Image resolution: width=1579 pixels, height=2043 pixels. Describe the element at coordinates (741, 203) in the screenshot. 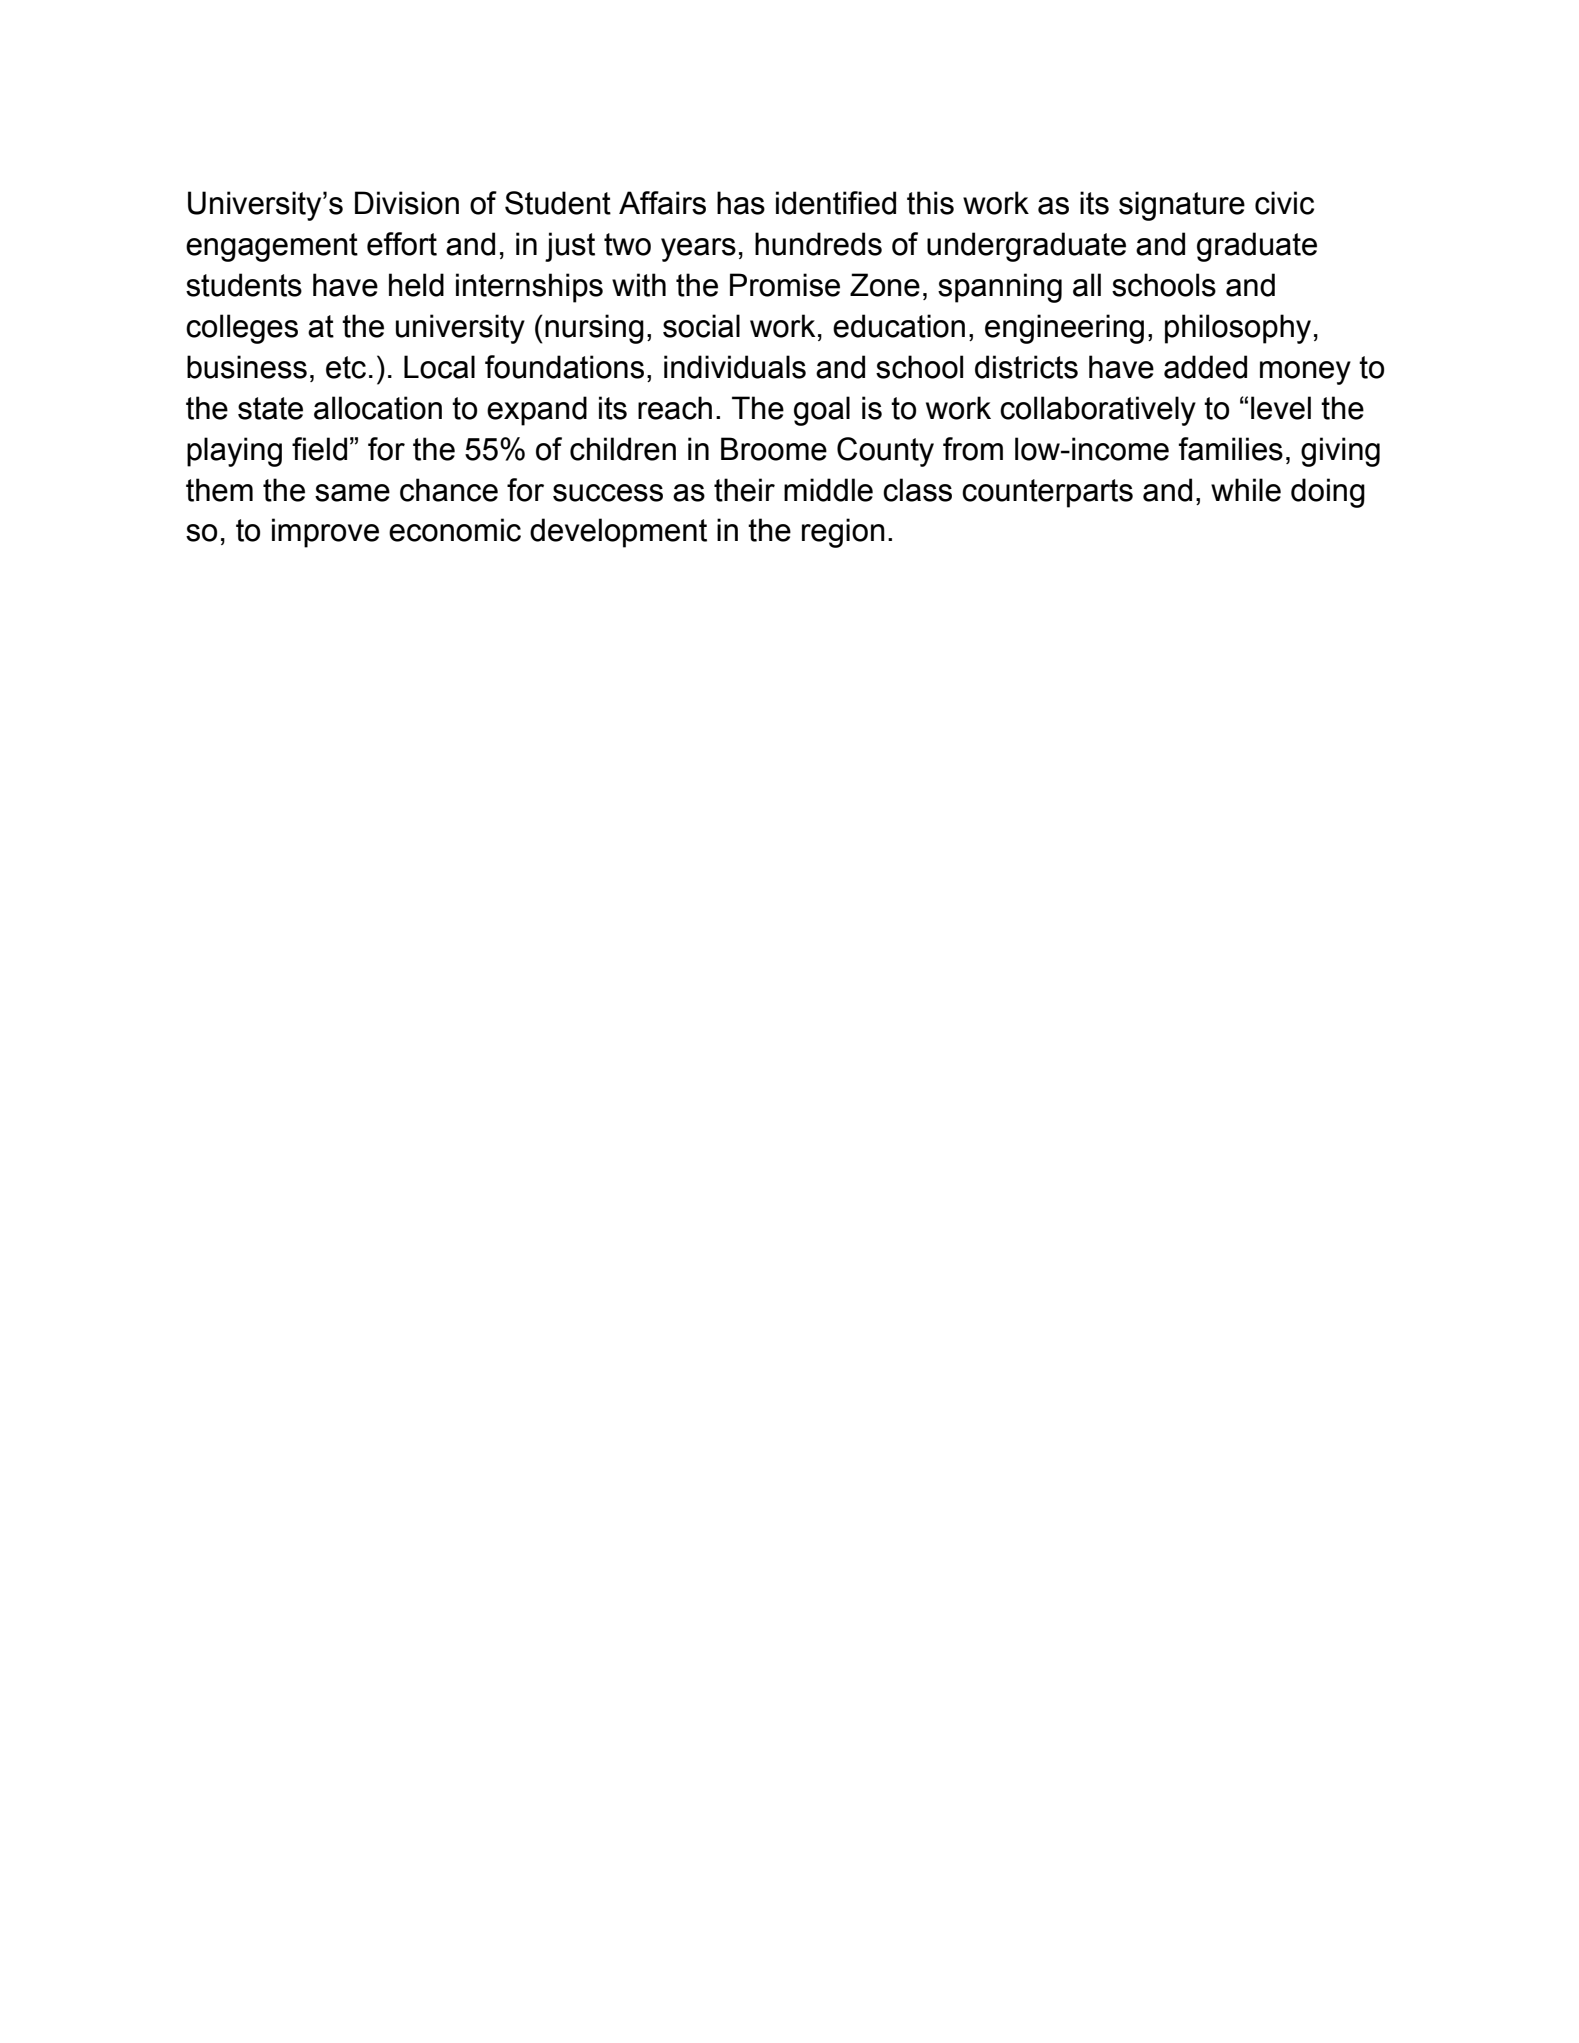

I see `has` at that location.
